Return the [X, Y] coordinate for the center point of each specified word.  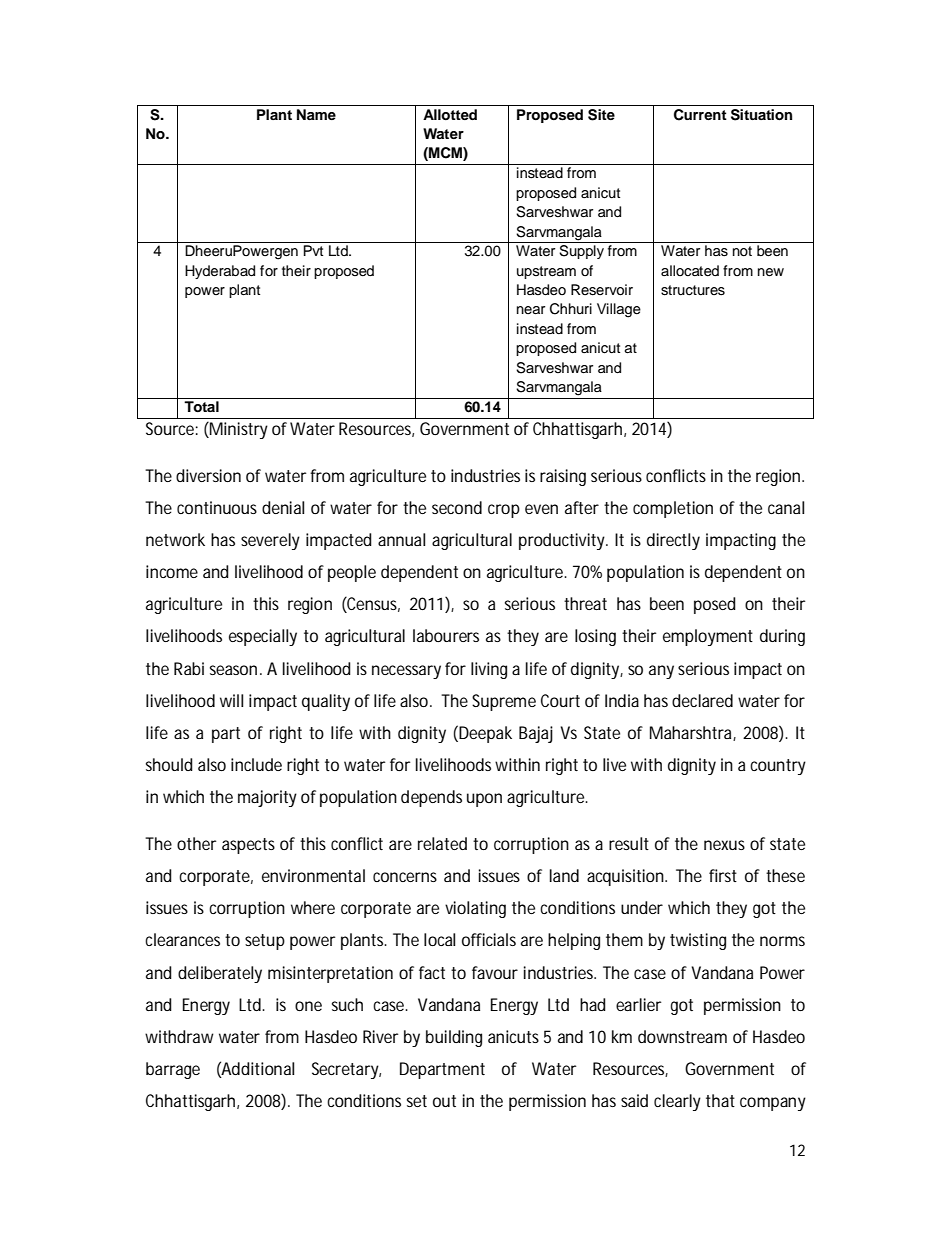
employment [708, 637]
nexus [724, 845]
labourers [446, 635]
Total [201, 407]
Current [700, 115]
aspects [248, 846]
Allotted [450, 115]
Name [316, 114]
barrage [173, 1070]
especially [263, 637]
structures [693, 290]
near [531, 310]
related [442, 843]
